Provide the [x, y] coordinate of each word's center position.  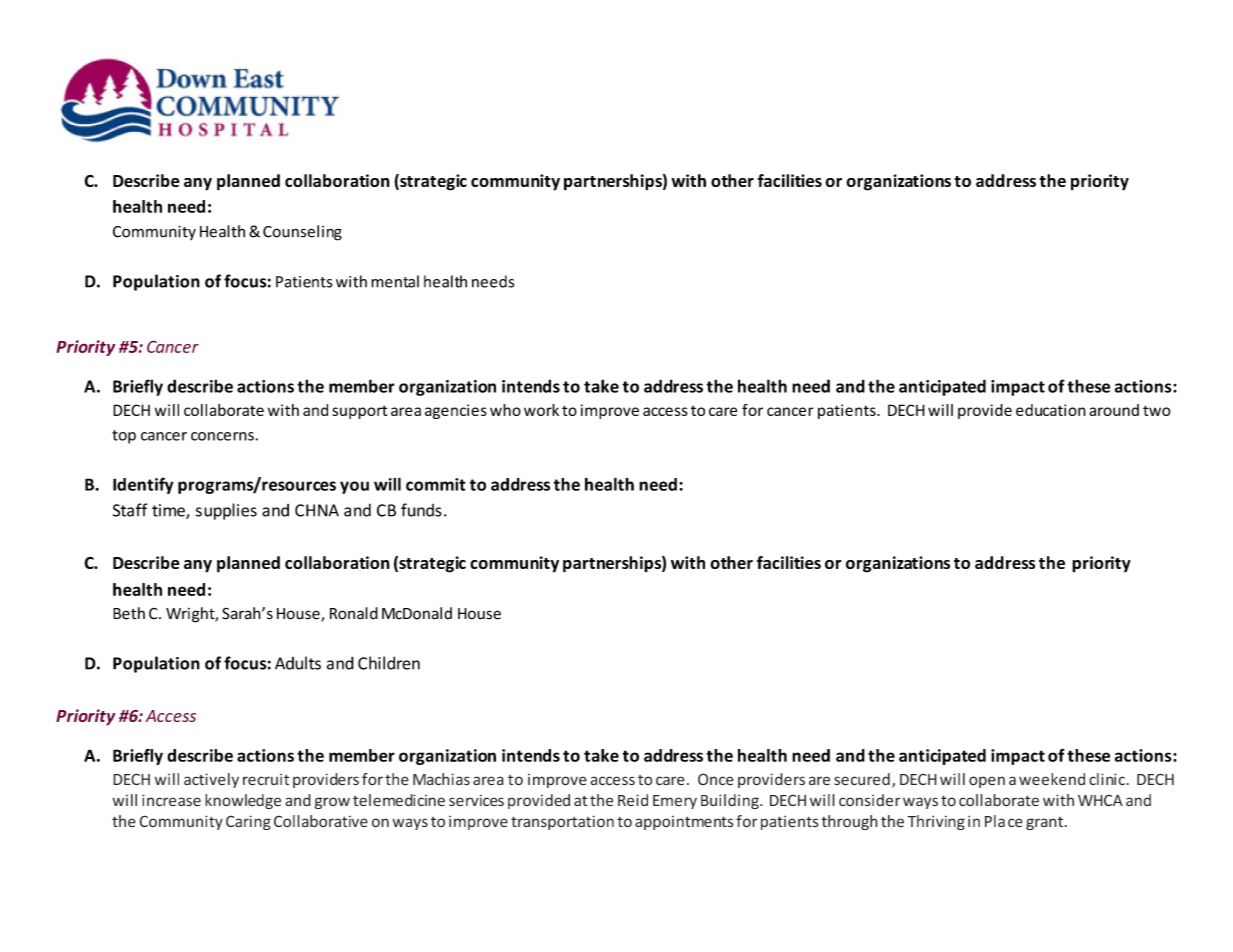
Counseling [302, 233]
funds [421, 510]
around [1114, 410]
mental [395, 281]
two [1157, 410]
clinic [1107, 779]
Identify [143, 485]
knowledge [243, 801]
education [1051, 410]
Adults [298, 663]
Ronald [354, 613]
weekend [1052, 779]
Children [389, 663]
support [359, 412]
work [541, 410]
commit [436, 484]
